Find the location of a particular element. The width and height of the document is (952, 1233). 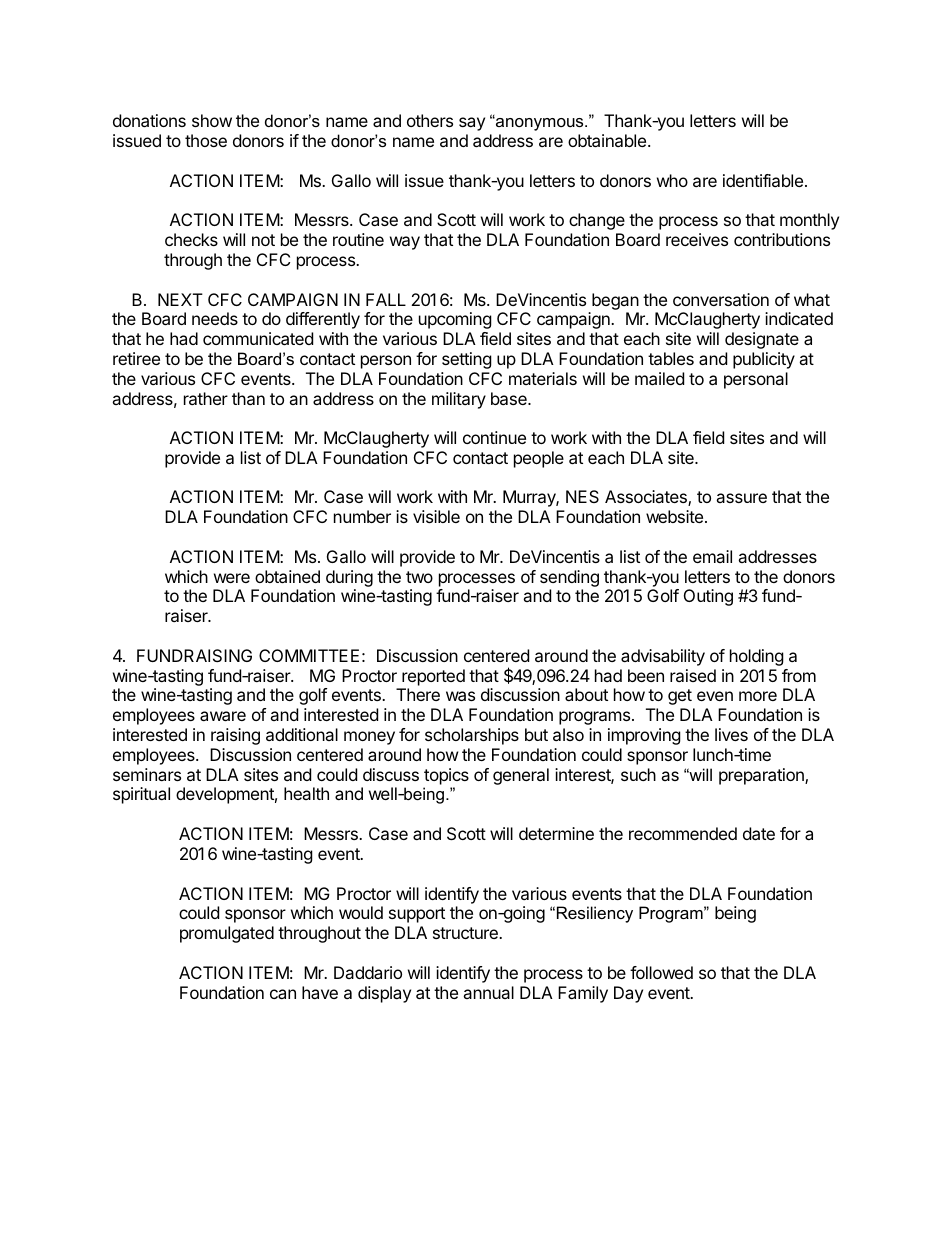

annual is located at coordinates (488, 992).
